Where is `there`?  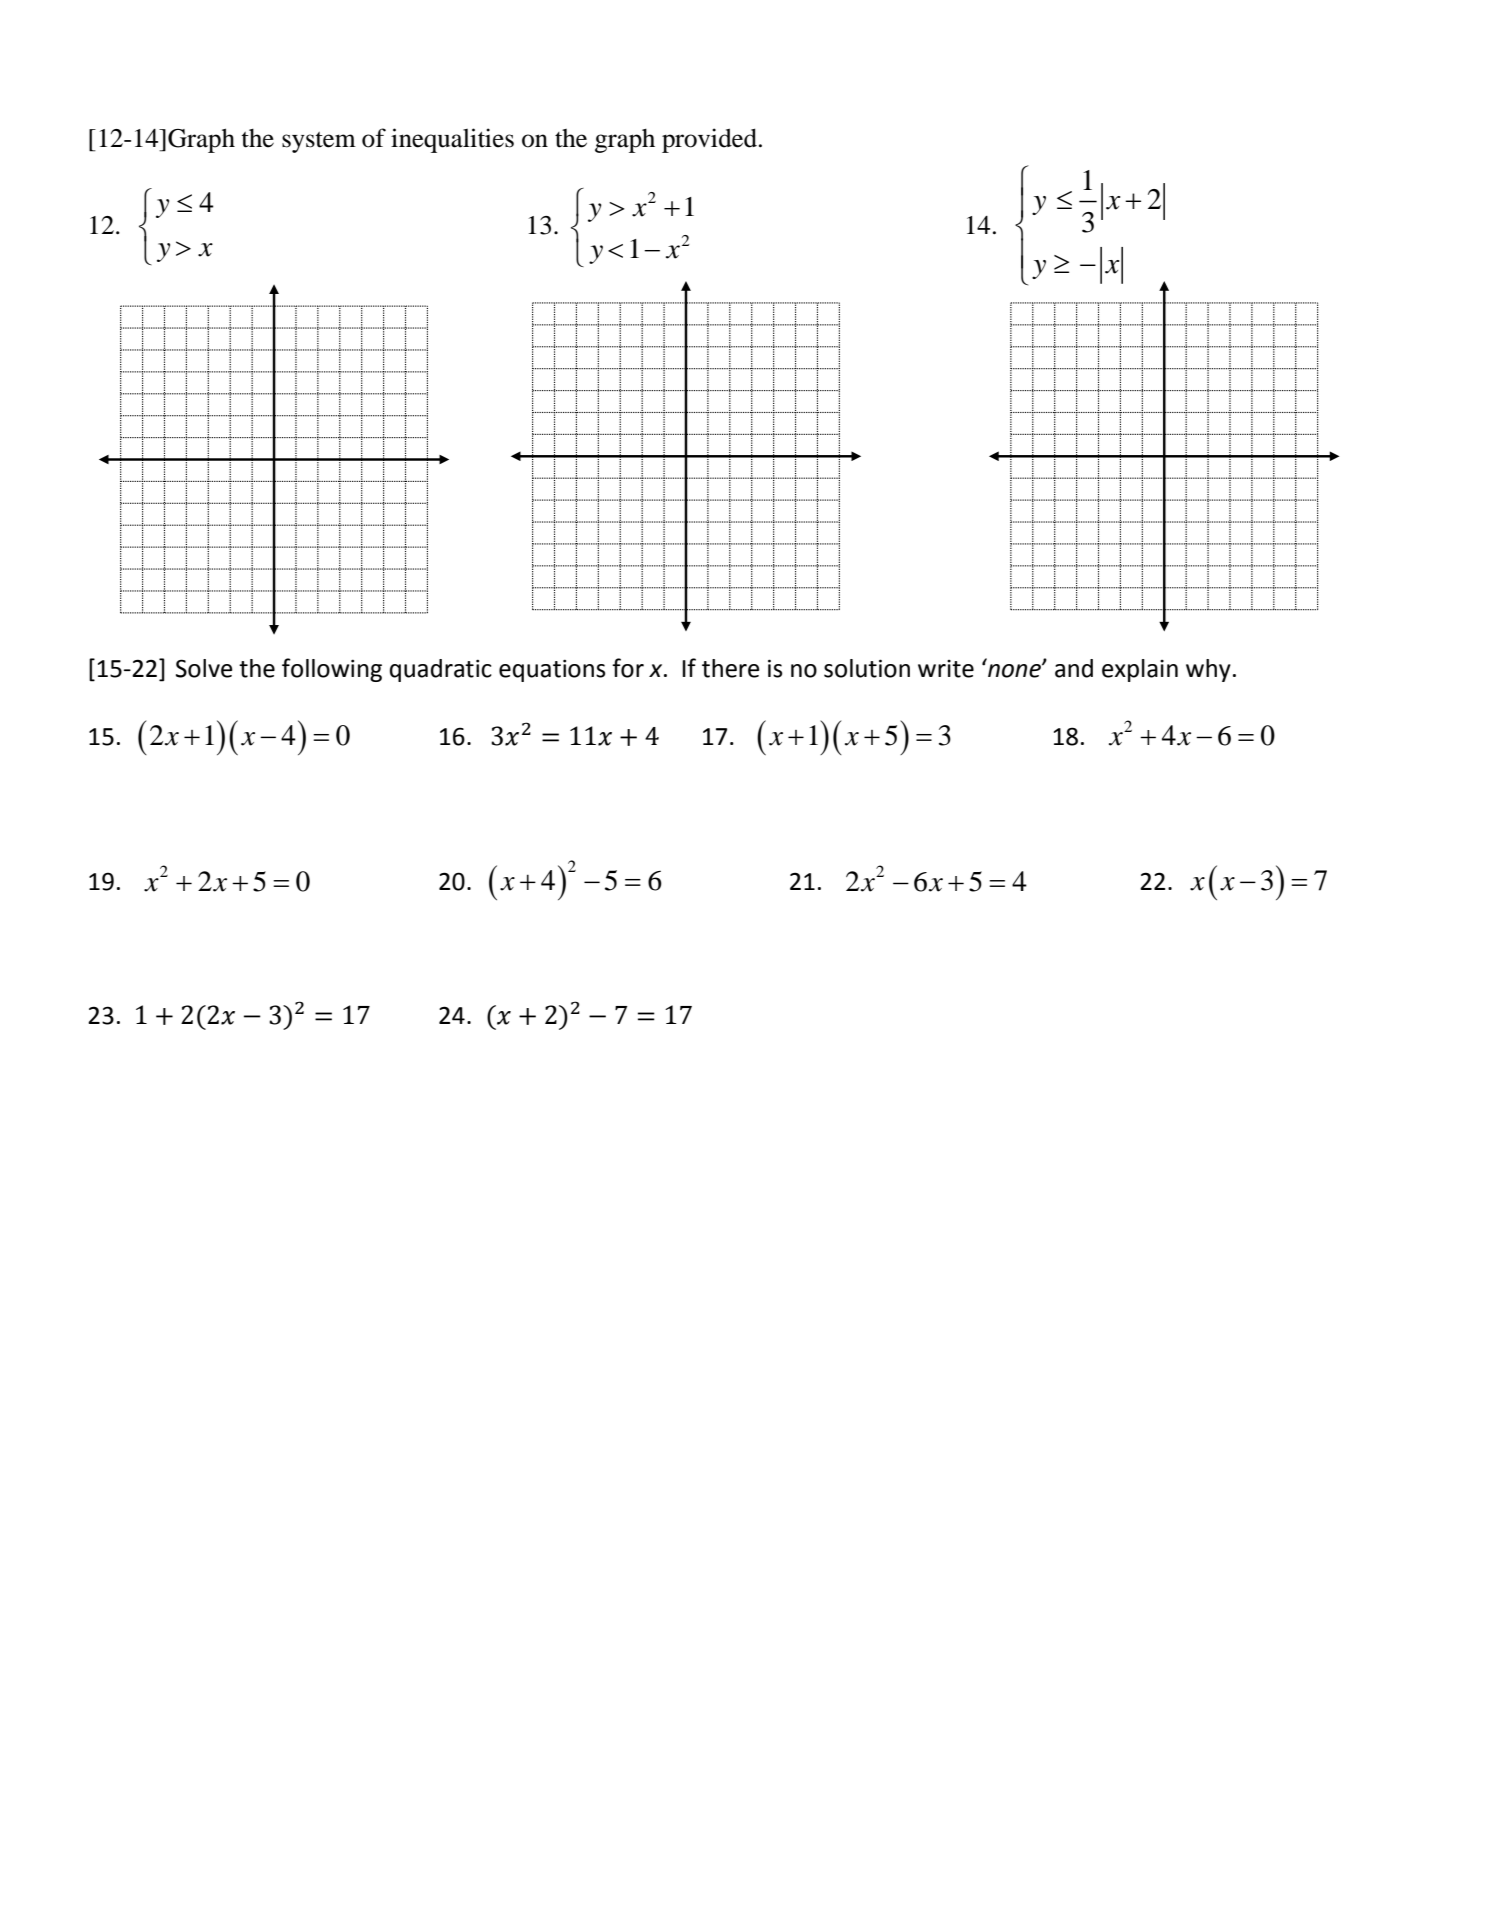
there is located at coordinates (731, 668).
